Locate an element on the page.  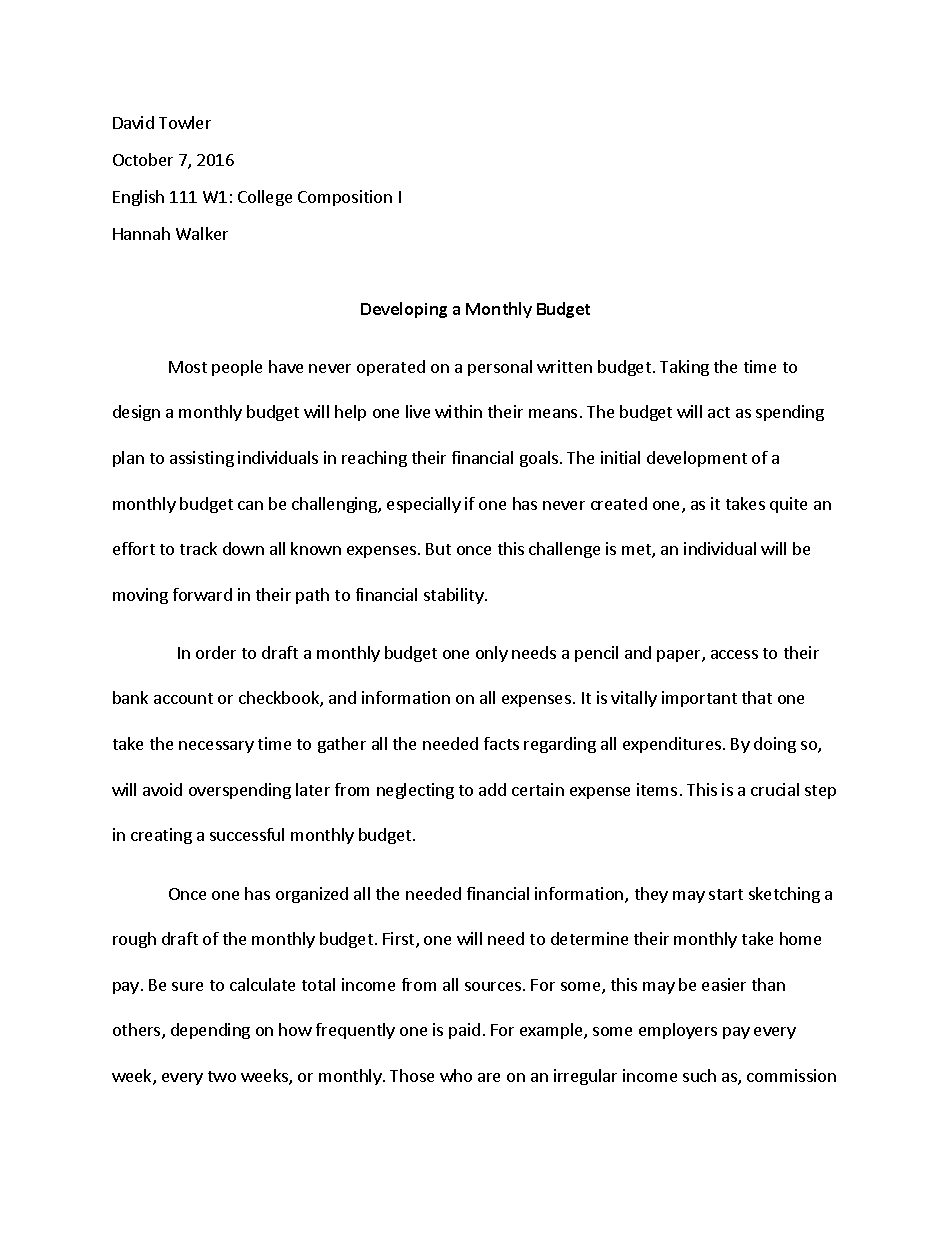
Composition is located at coordinates (345, 198).
